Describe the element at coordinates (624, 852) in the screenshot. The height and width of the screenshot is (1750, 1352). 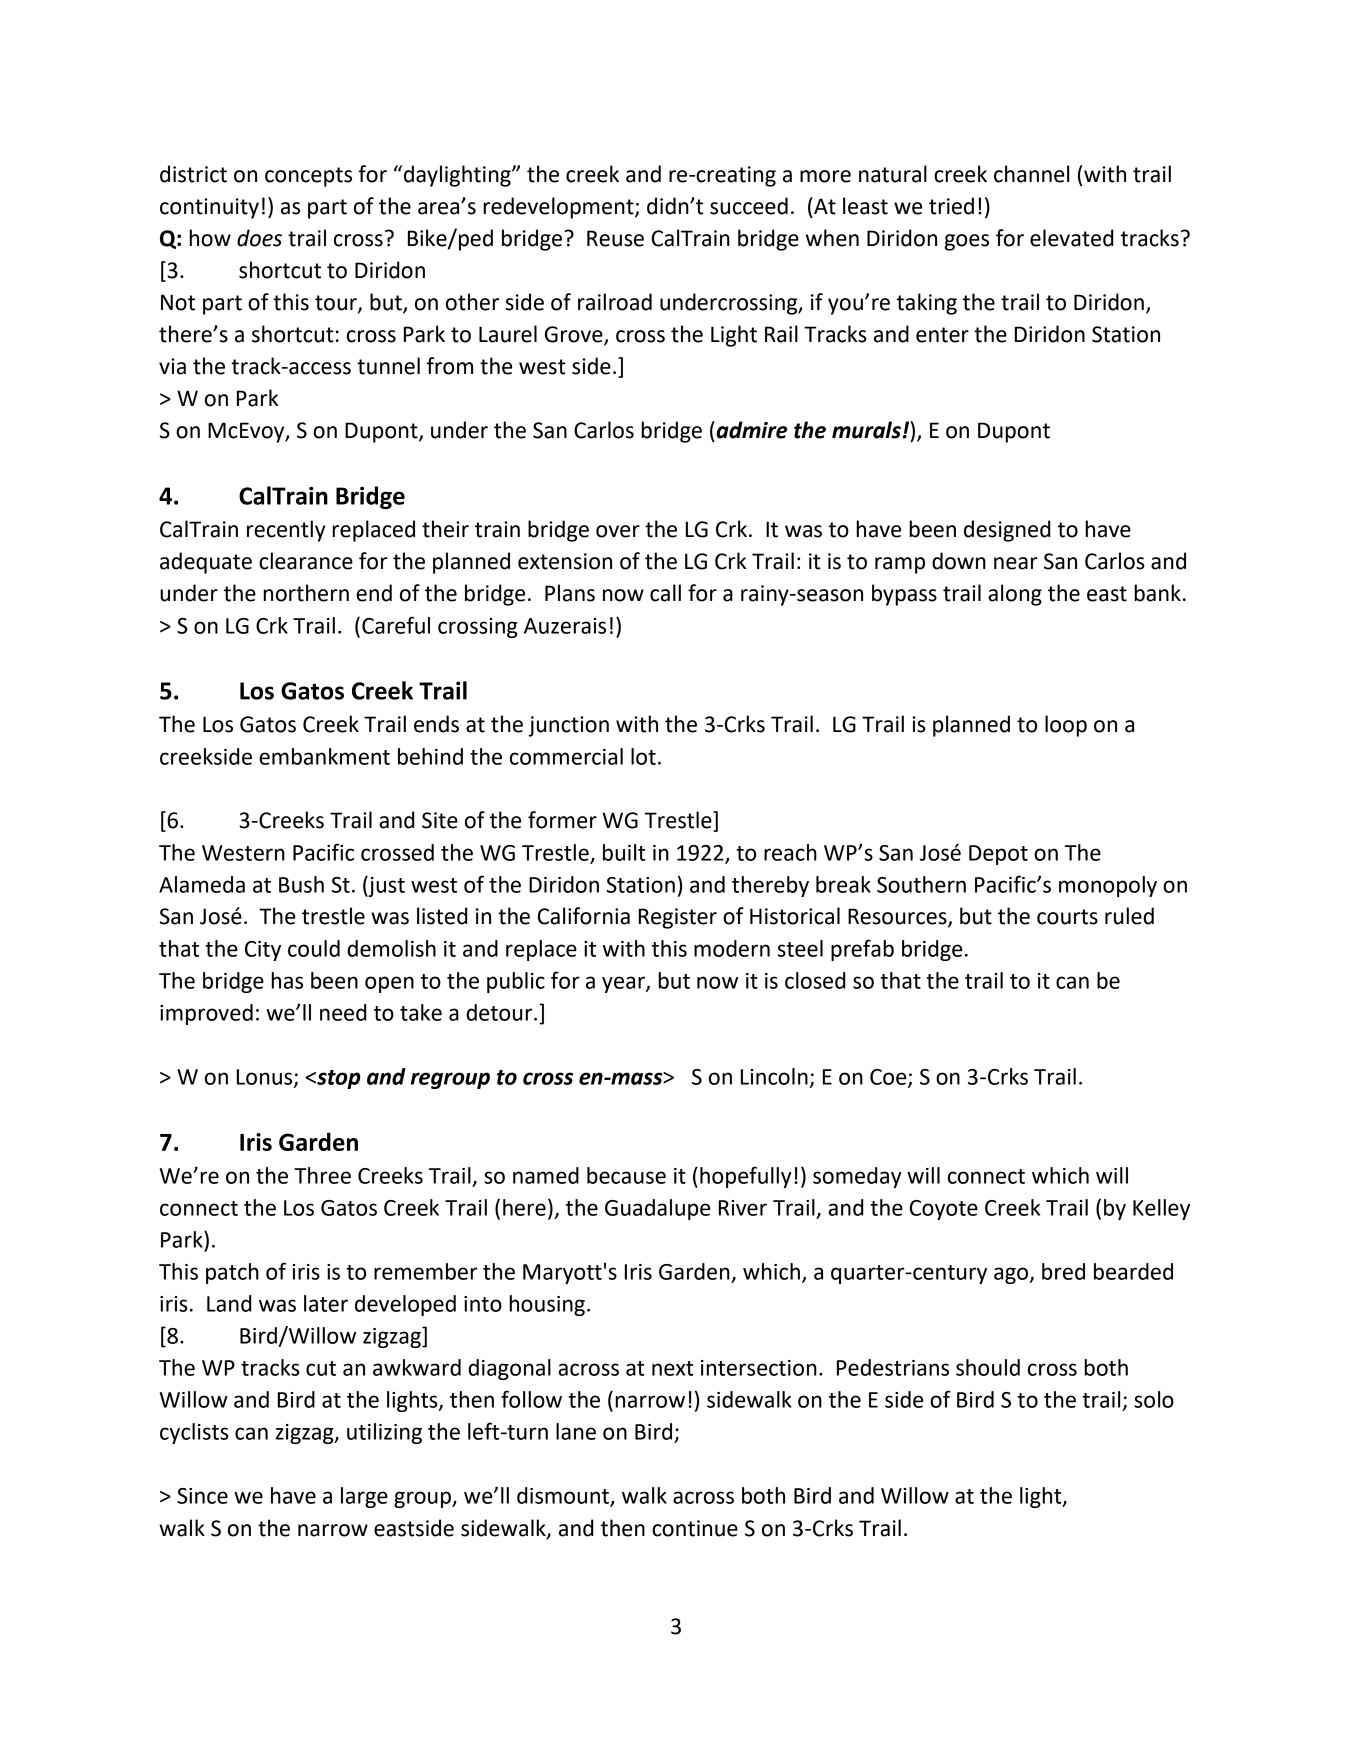
I see `built` at that location.
